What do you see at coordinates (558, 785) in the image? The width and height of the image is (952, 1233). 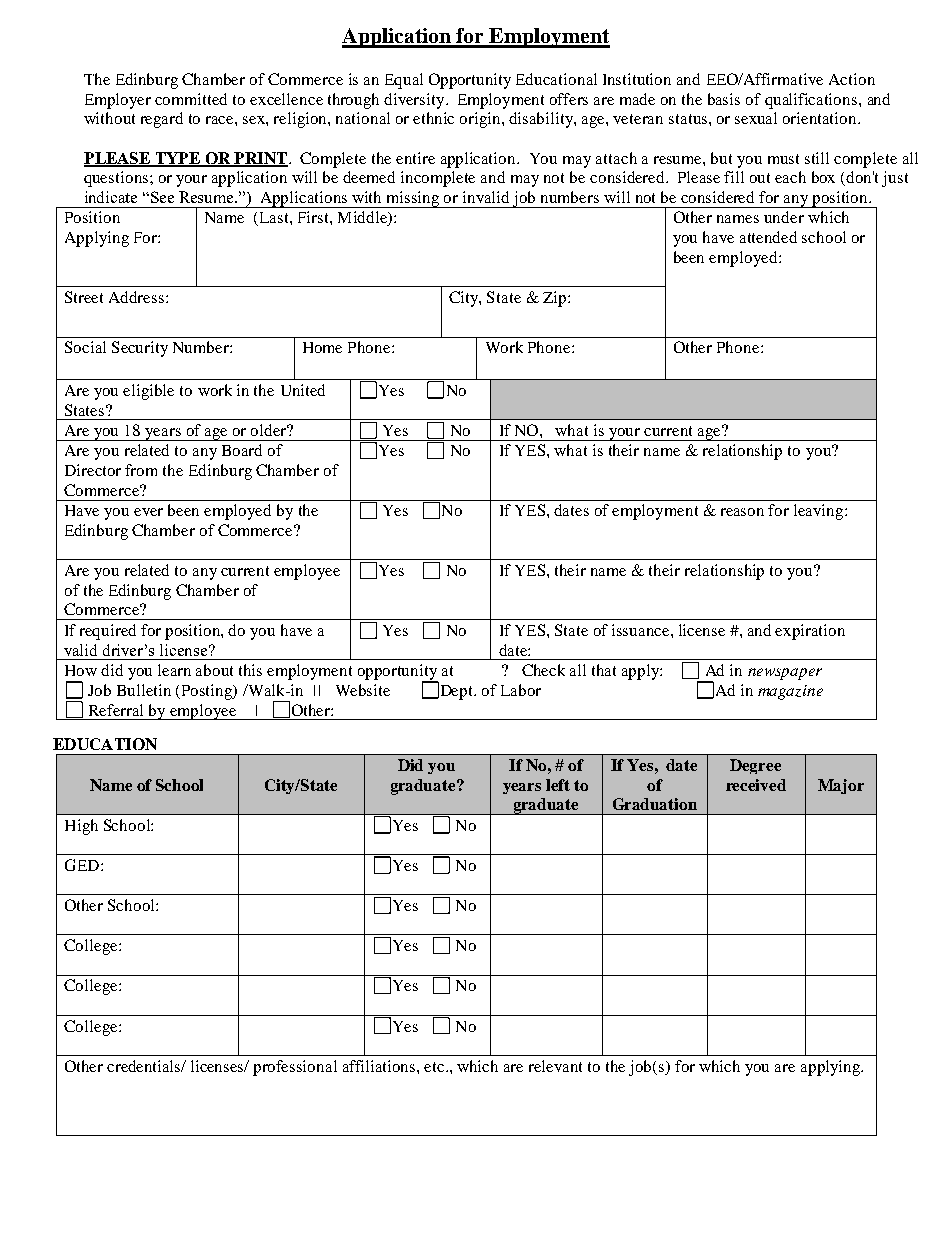 I see `left` at bounding box center [558, 785].
